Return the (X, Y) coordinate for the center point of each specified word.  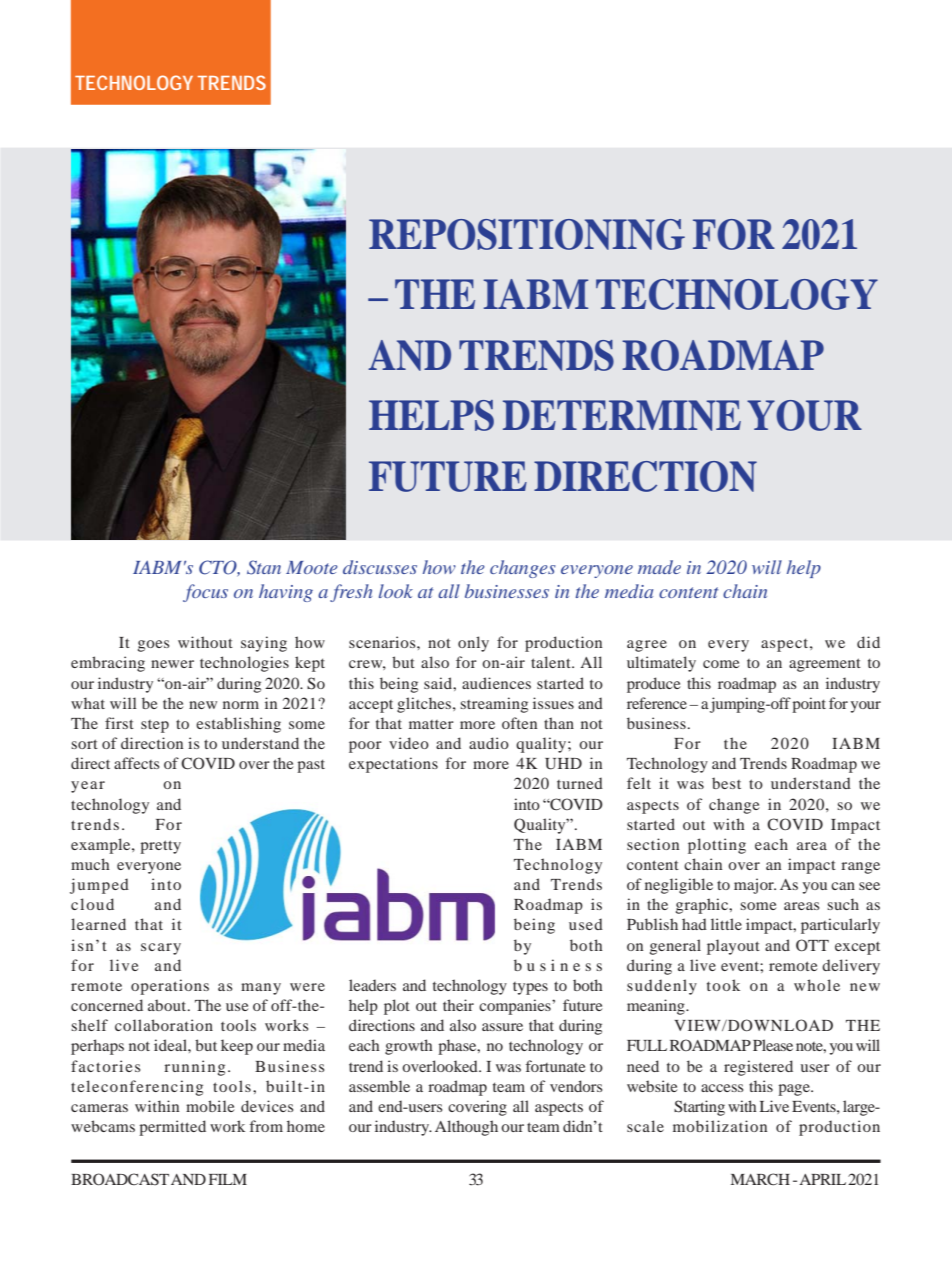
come (721, 664)
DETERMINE (622, 415)
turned (580, 783)
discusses (380, 567)
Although (466, 1128)
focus (205, 593)
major (755, 886)
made (659, 567)
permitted (172, 1128)
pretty (160, 847)
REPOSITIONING (527, 234)
